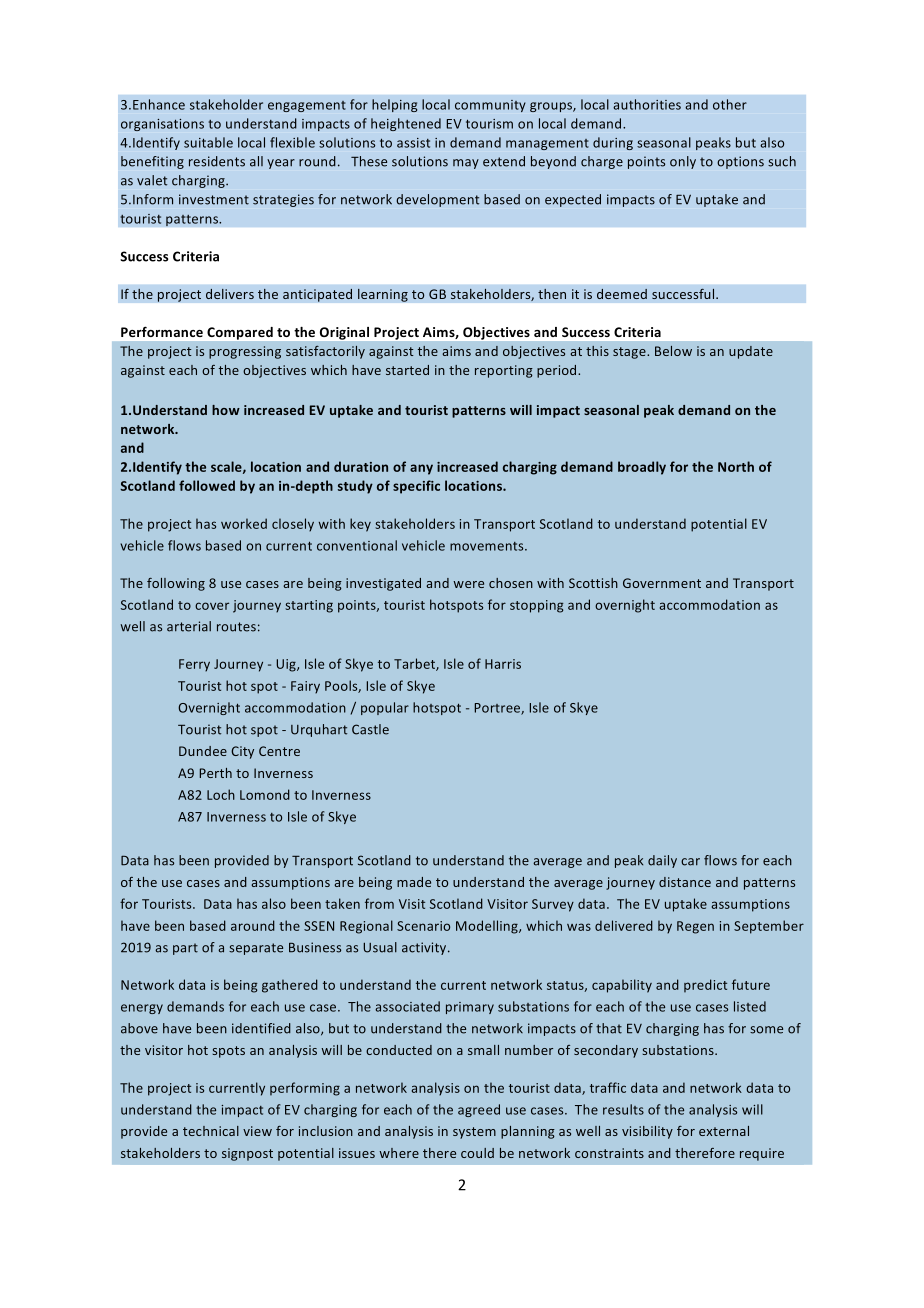 Image resolution: width=924 pixels, height=1308 pixels. Describe the element at coordinates (468, 584) in the screenshot. I see `were` at that location.
